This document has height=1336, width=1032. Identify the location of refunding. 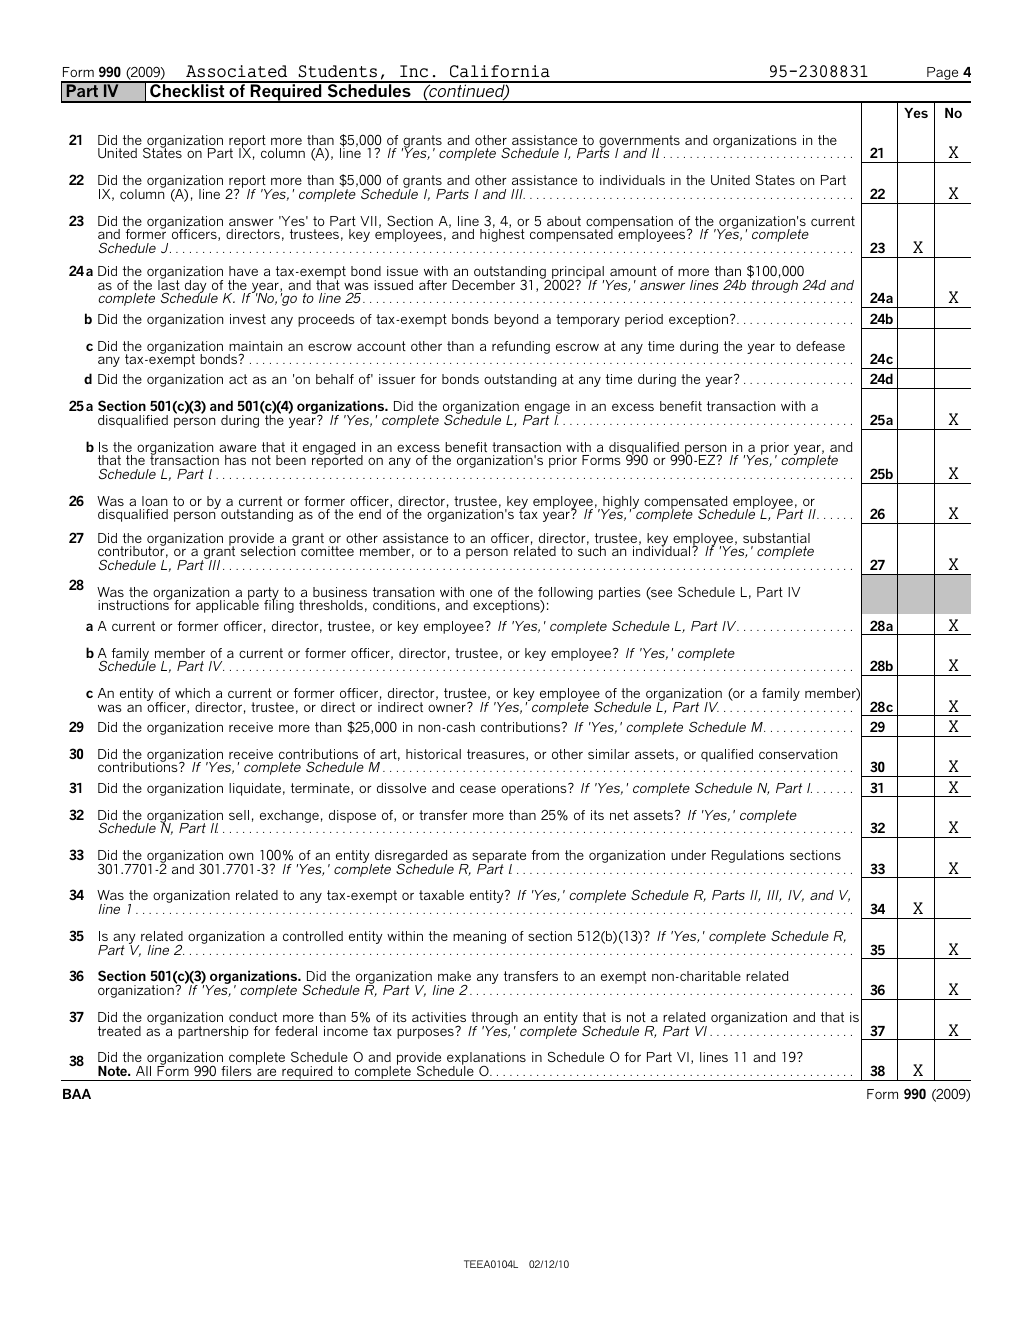
(521, 347).
